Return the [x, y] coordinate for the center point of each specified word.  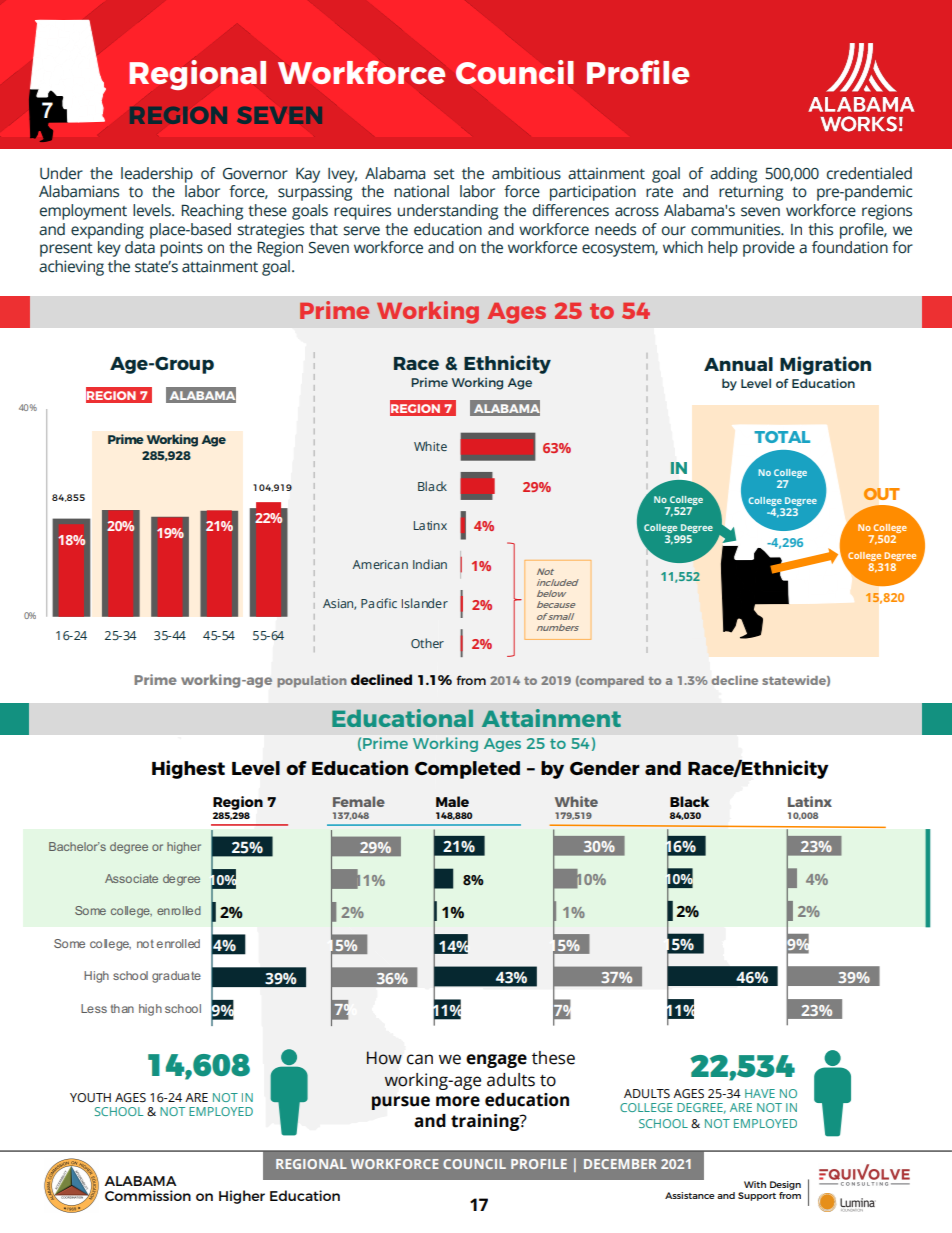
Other [427, 643]
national [421, 191]
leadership [157, 175]
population [312, 681]
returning [751, 193]
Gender [605, 768]
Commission [148, 1195]
